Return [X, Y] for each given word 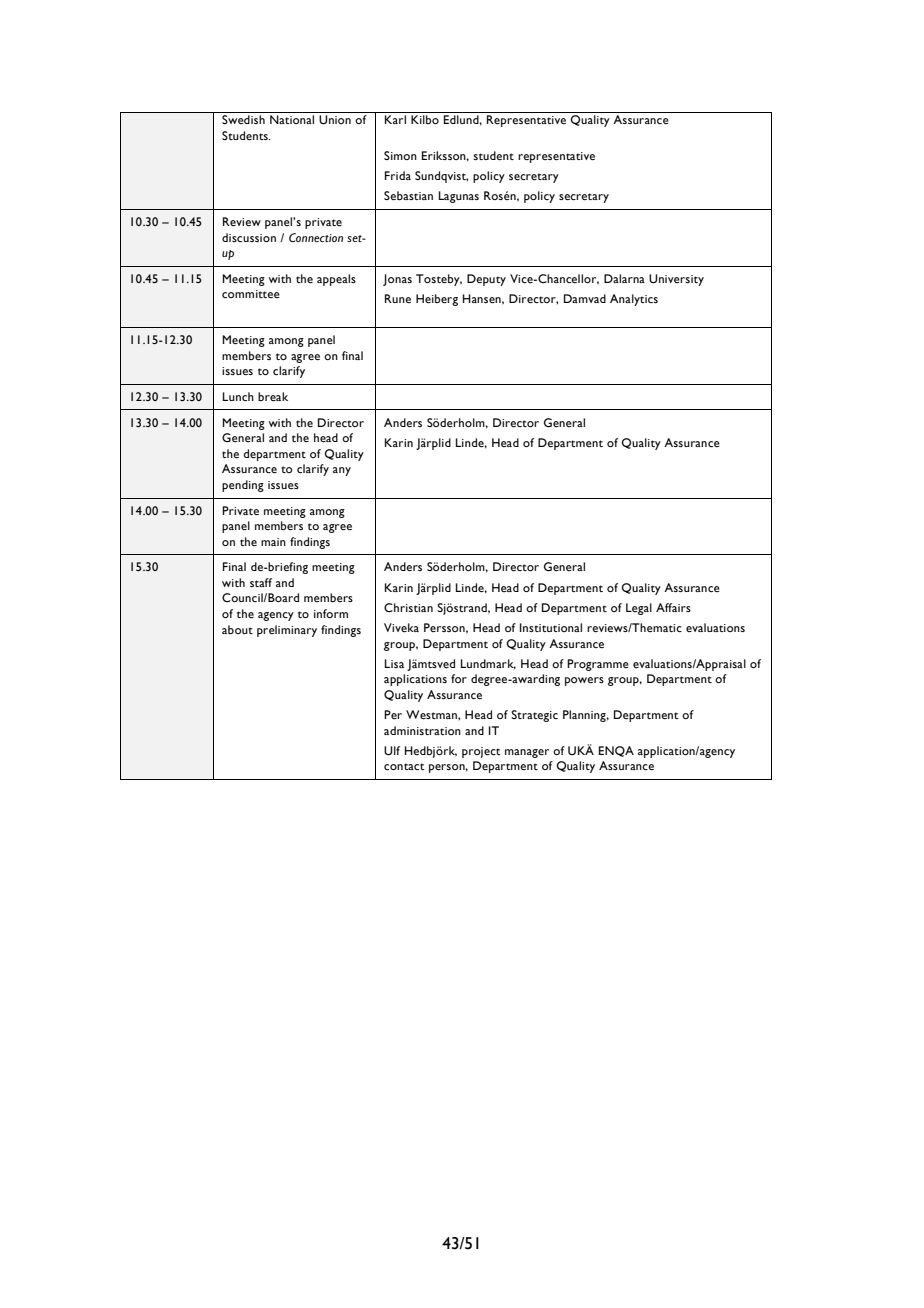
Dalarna [624, 278]
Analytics [634, 300]
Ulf [392, 750]
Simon [400, 155]
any [342, 471]
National [292, 119]
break [273, 396]
